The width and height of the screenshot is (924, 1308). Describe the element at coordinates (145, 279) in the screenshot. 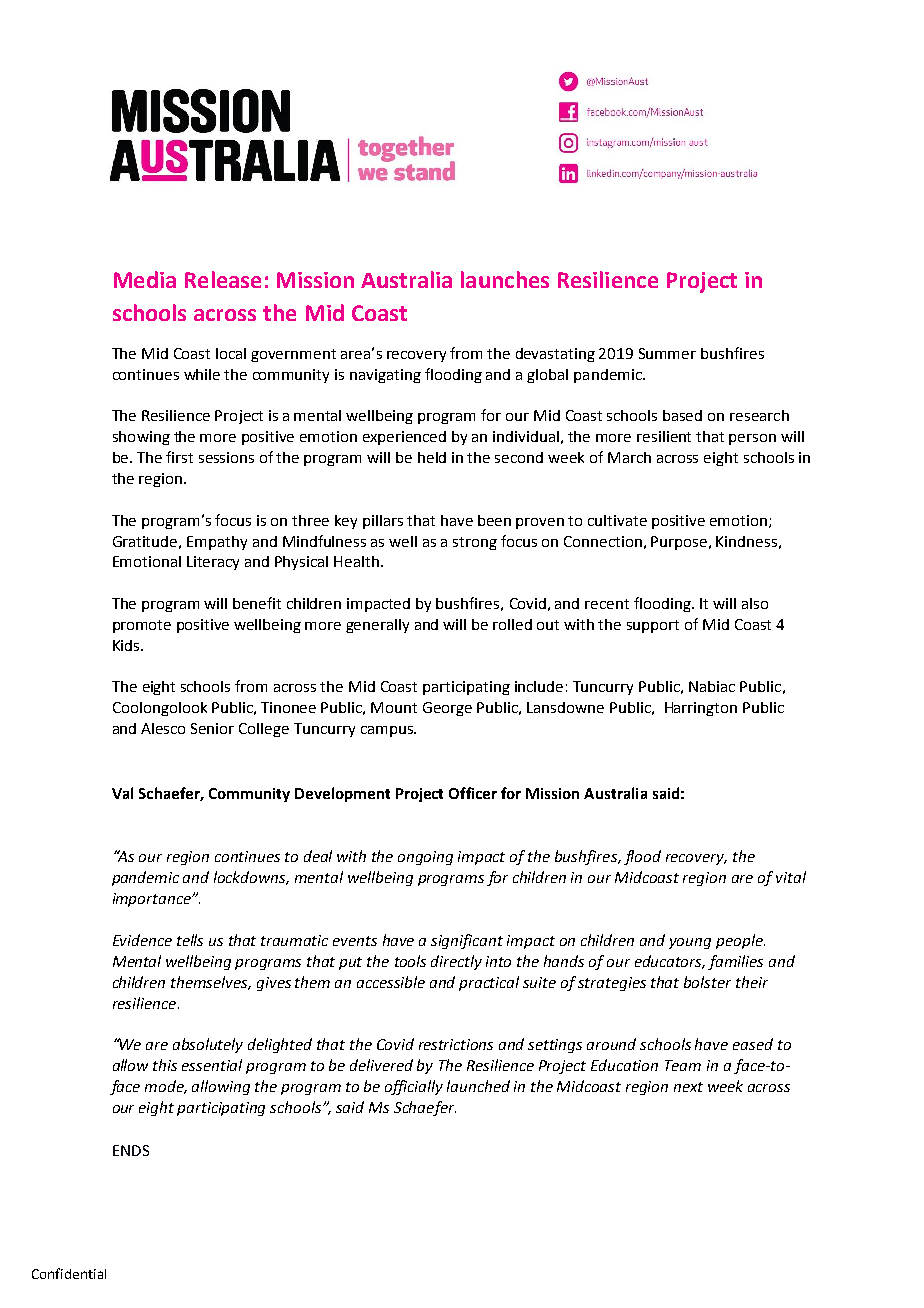

I see `Media` at that location.
